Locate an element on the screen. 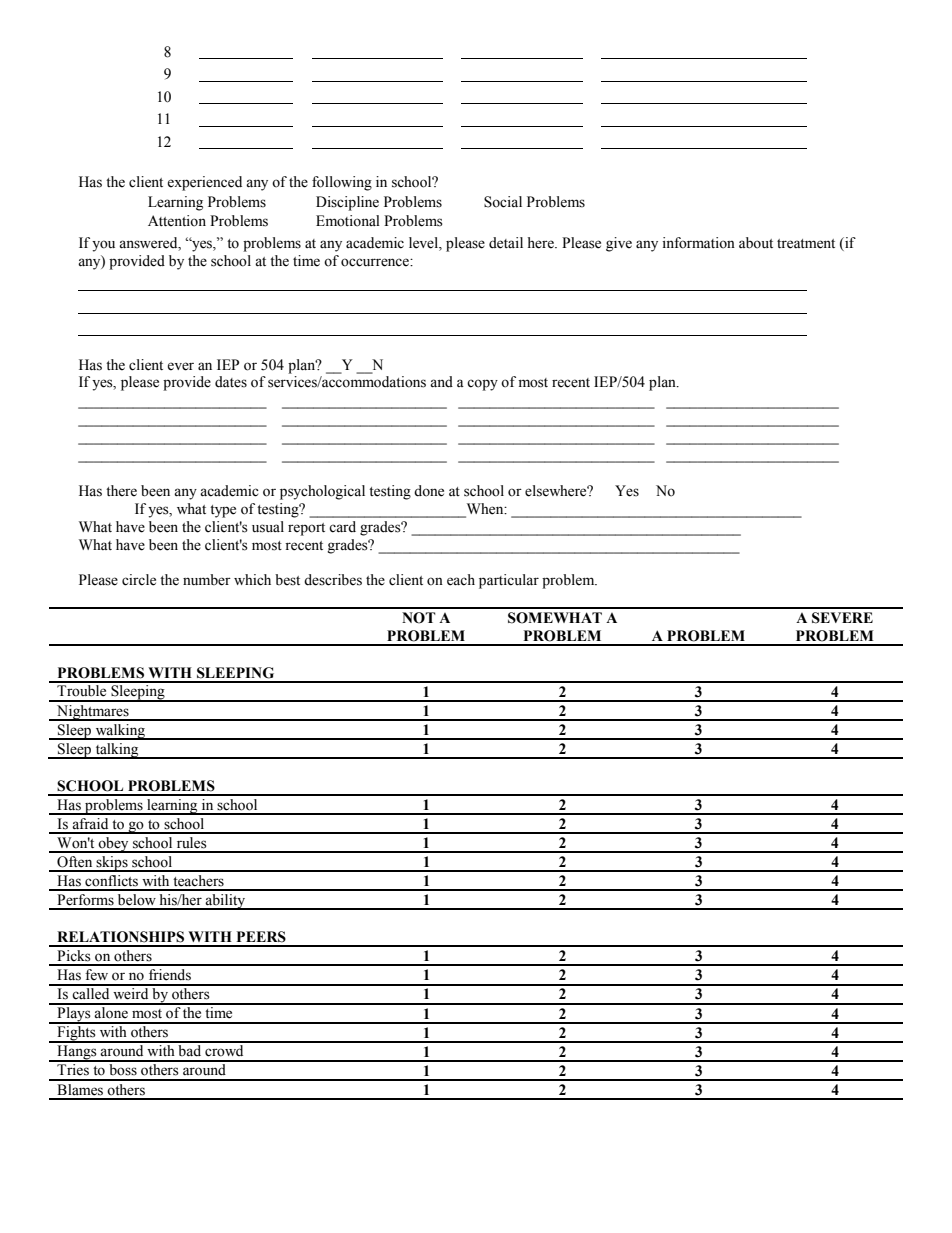 This screenshot has height=1233, width=952. NOT is located at coordinates (419, 618).
